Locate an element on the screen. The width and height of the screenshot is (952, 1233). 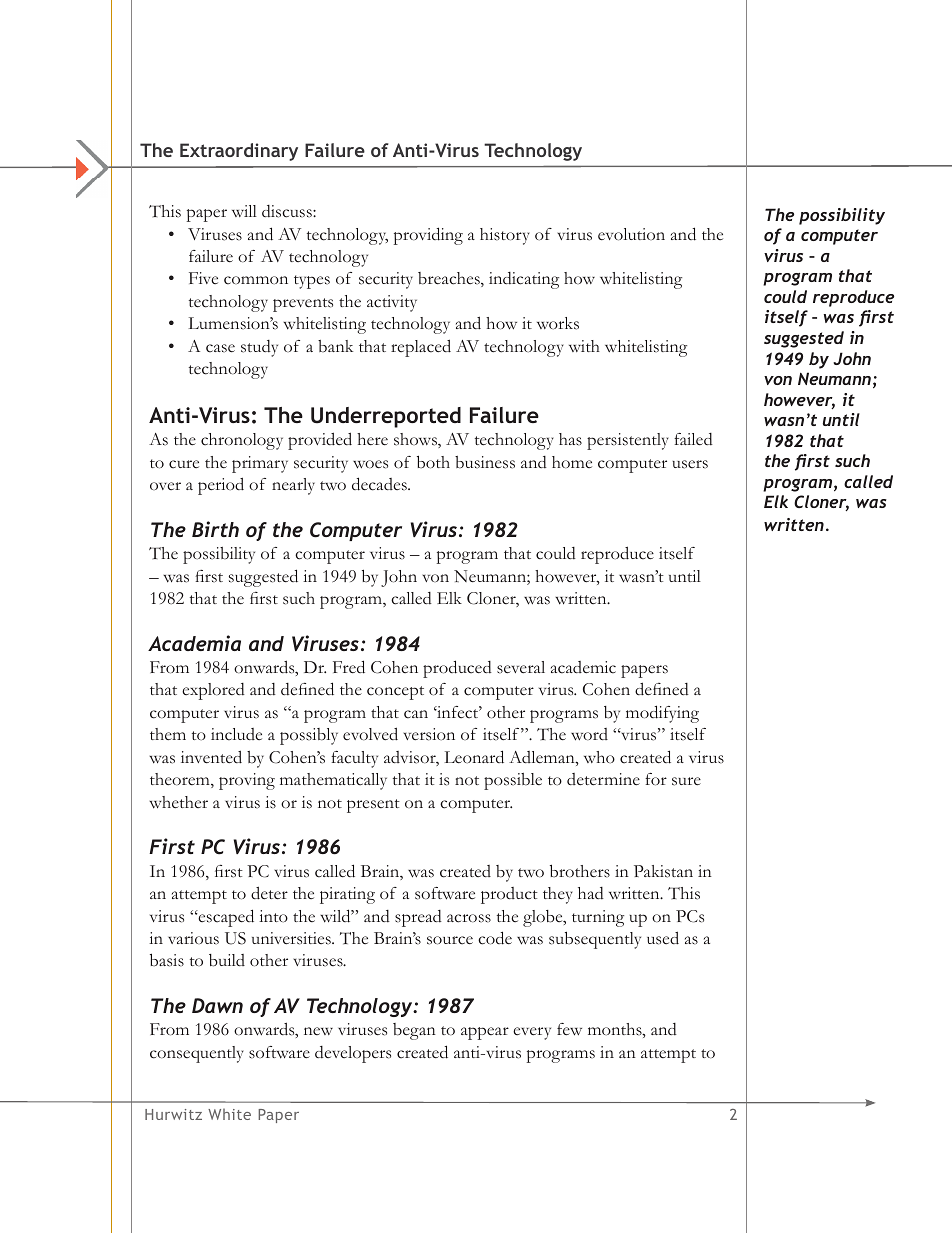
evolution is located at coordinates (631, 234).
